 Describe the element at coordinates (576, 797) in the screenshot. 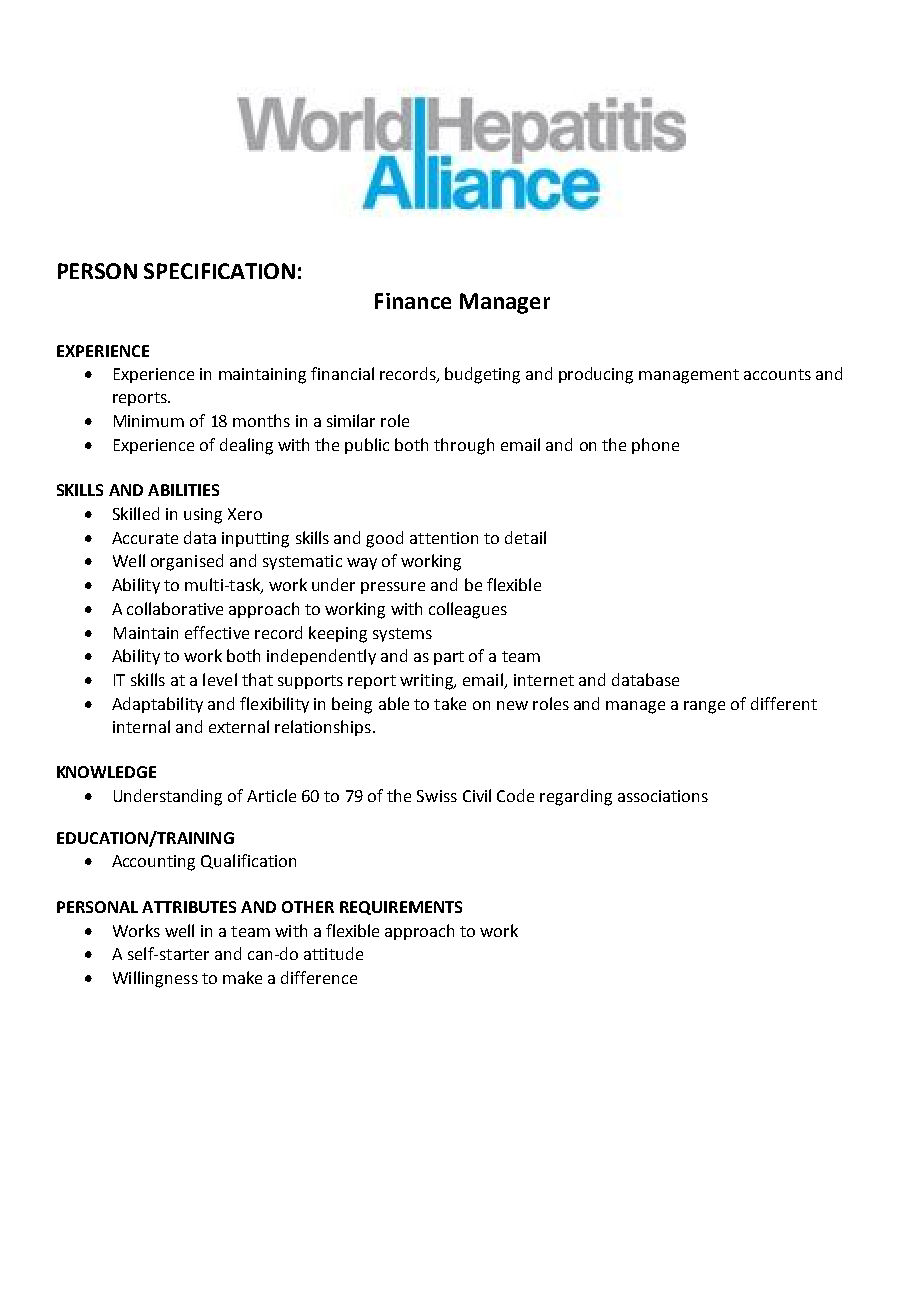

I see `regarding` at that location.
